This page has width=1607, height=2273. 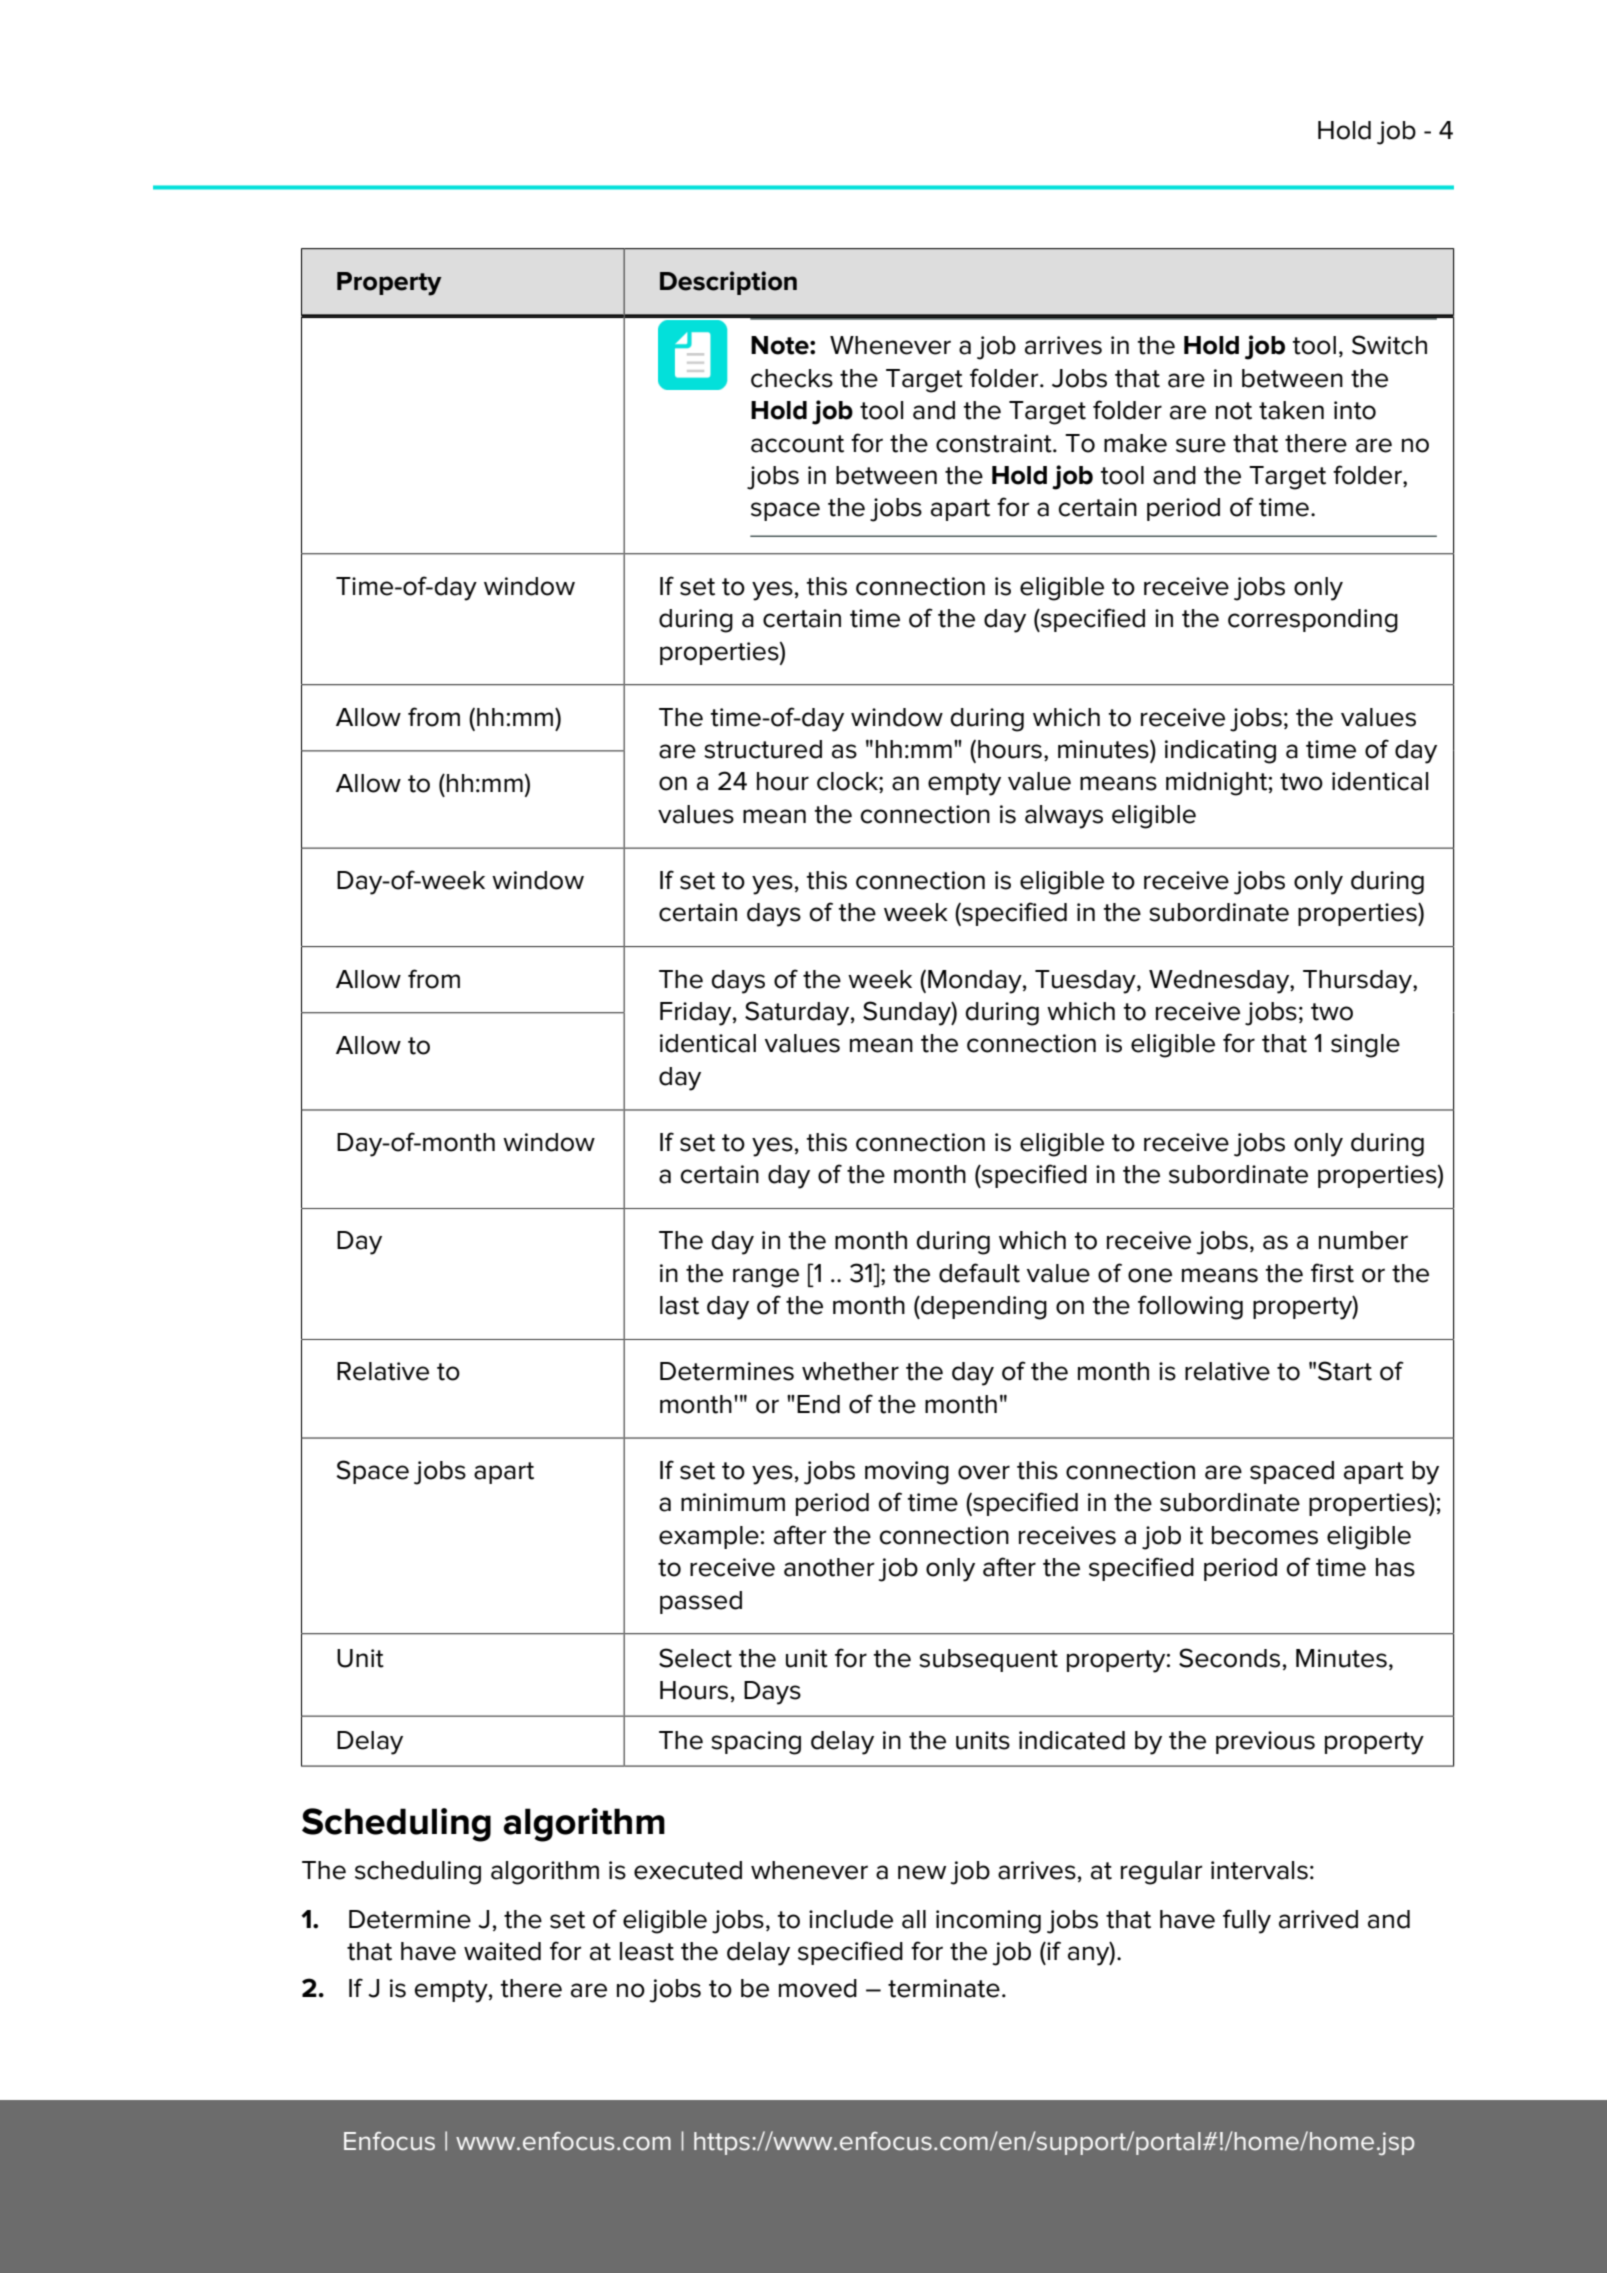 What do you see at coordinates (995, 443) in the page?
I see `constraint` at bounding box center [995, 443].
